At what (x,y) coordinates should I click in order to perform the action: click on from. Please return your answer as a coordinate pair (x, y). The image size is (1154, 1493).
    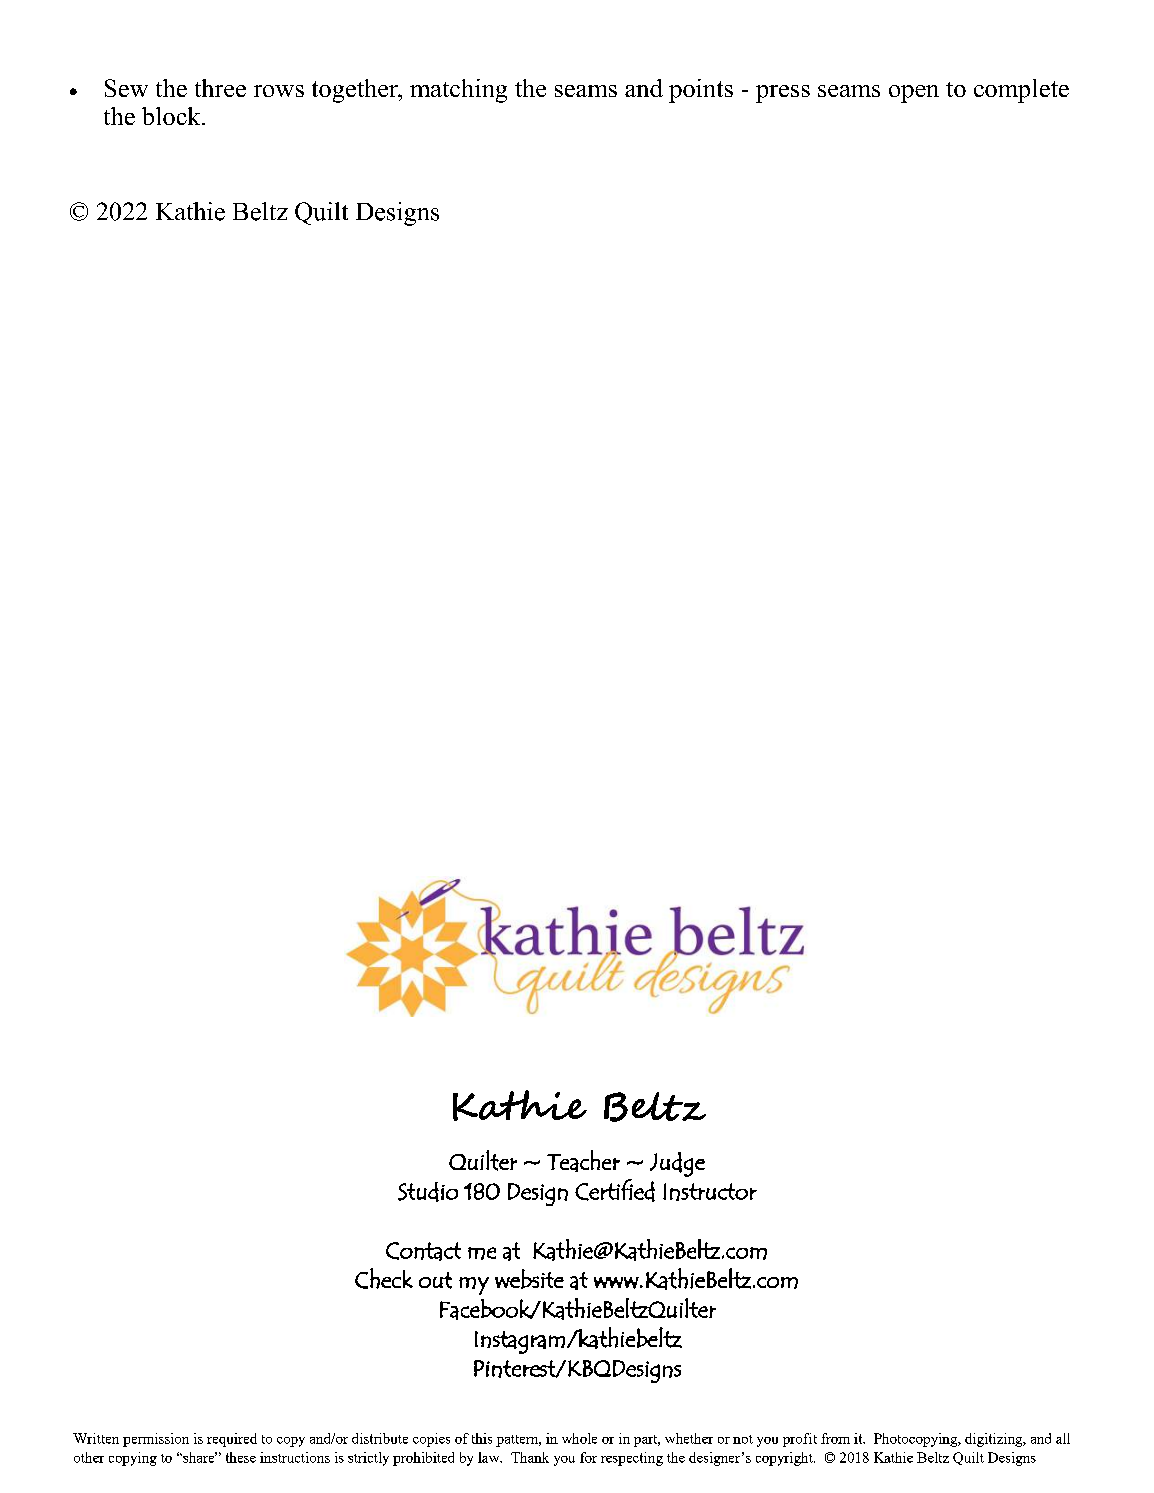
    Looking at the image, I should click on (835, 1438).
